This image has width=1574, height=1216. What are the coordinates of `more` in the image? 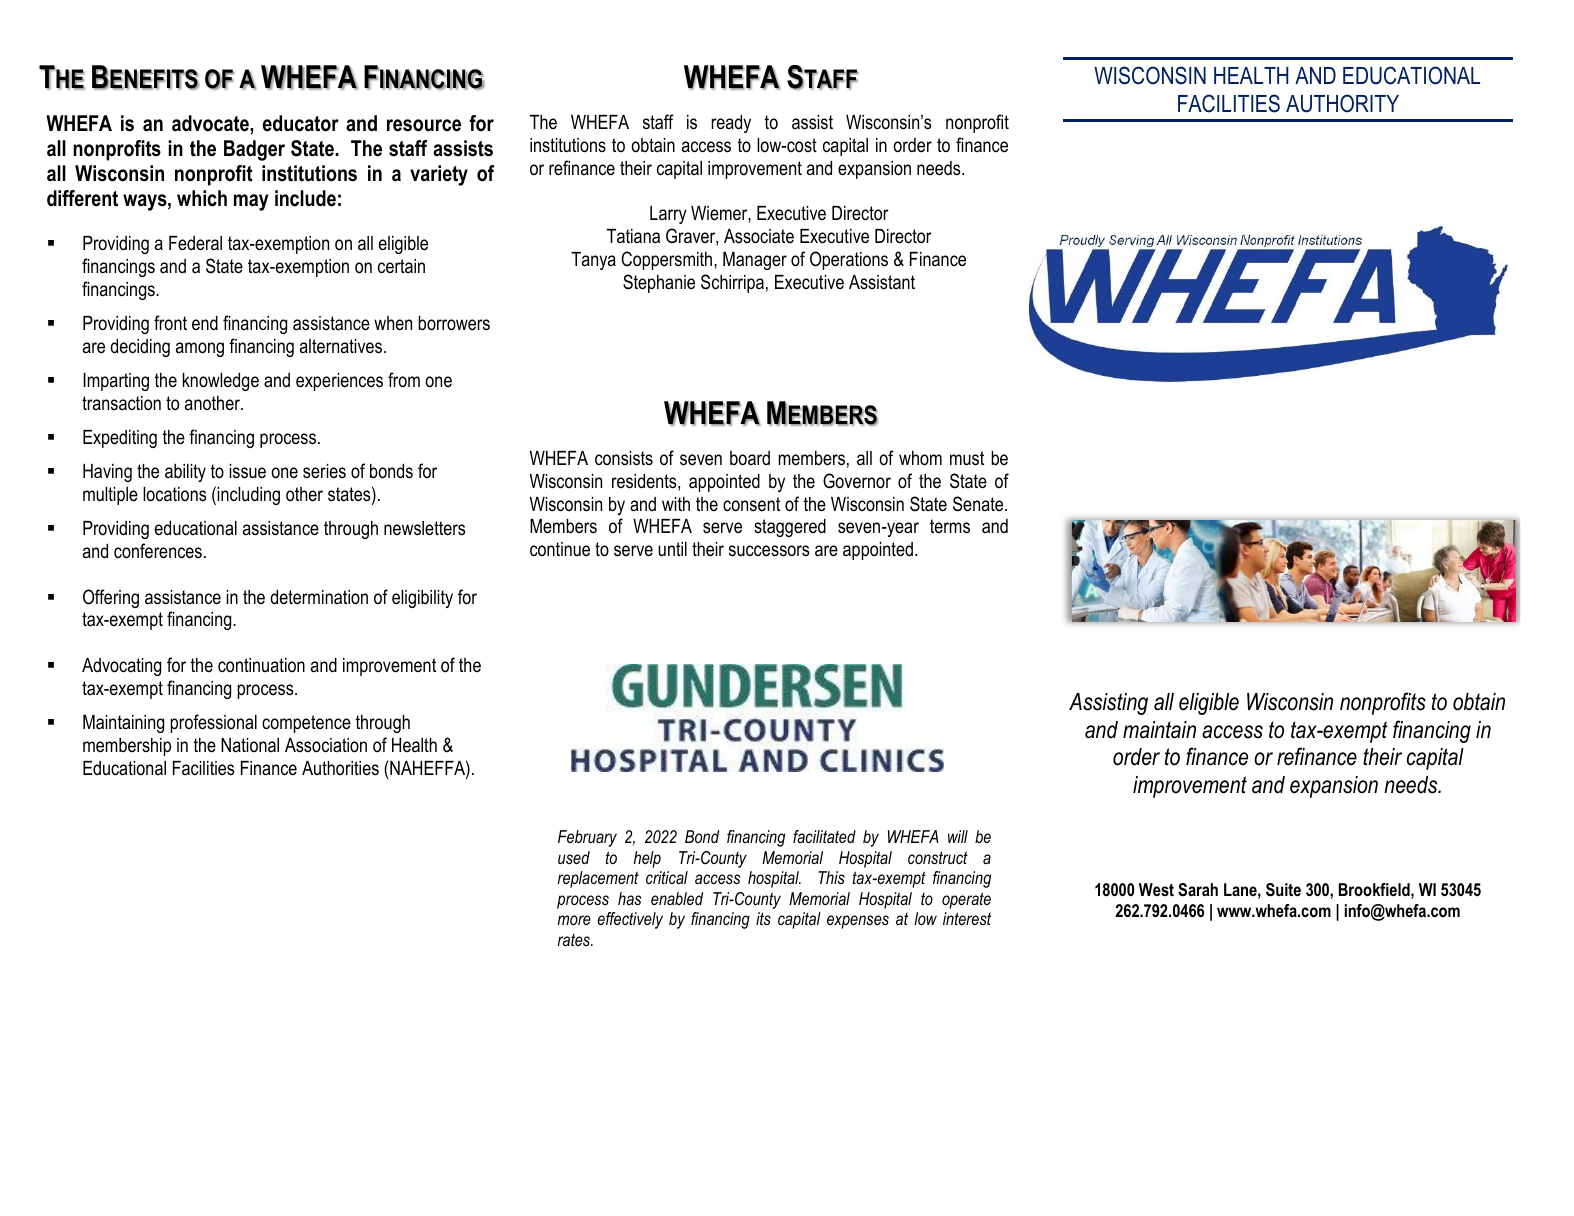 It's located at (574, 920).
